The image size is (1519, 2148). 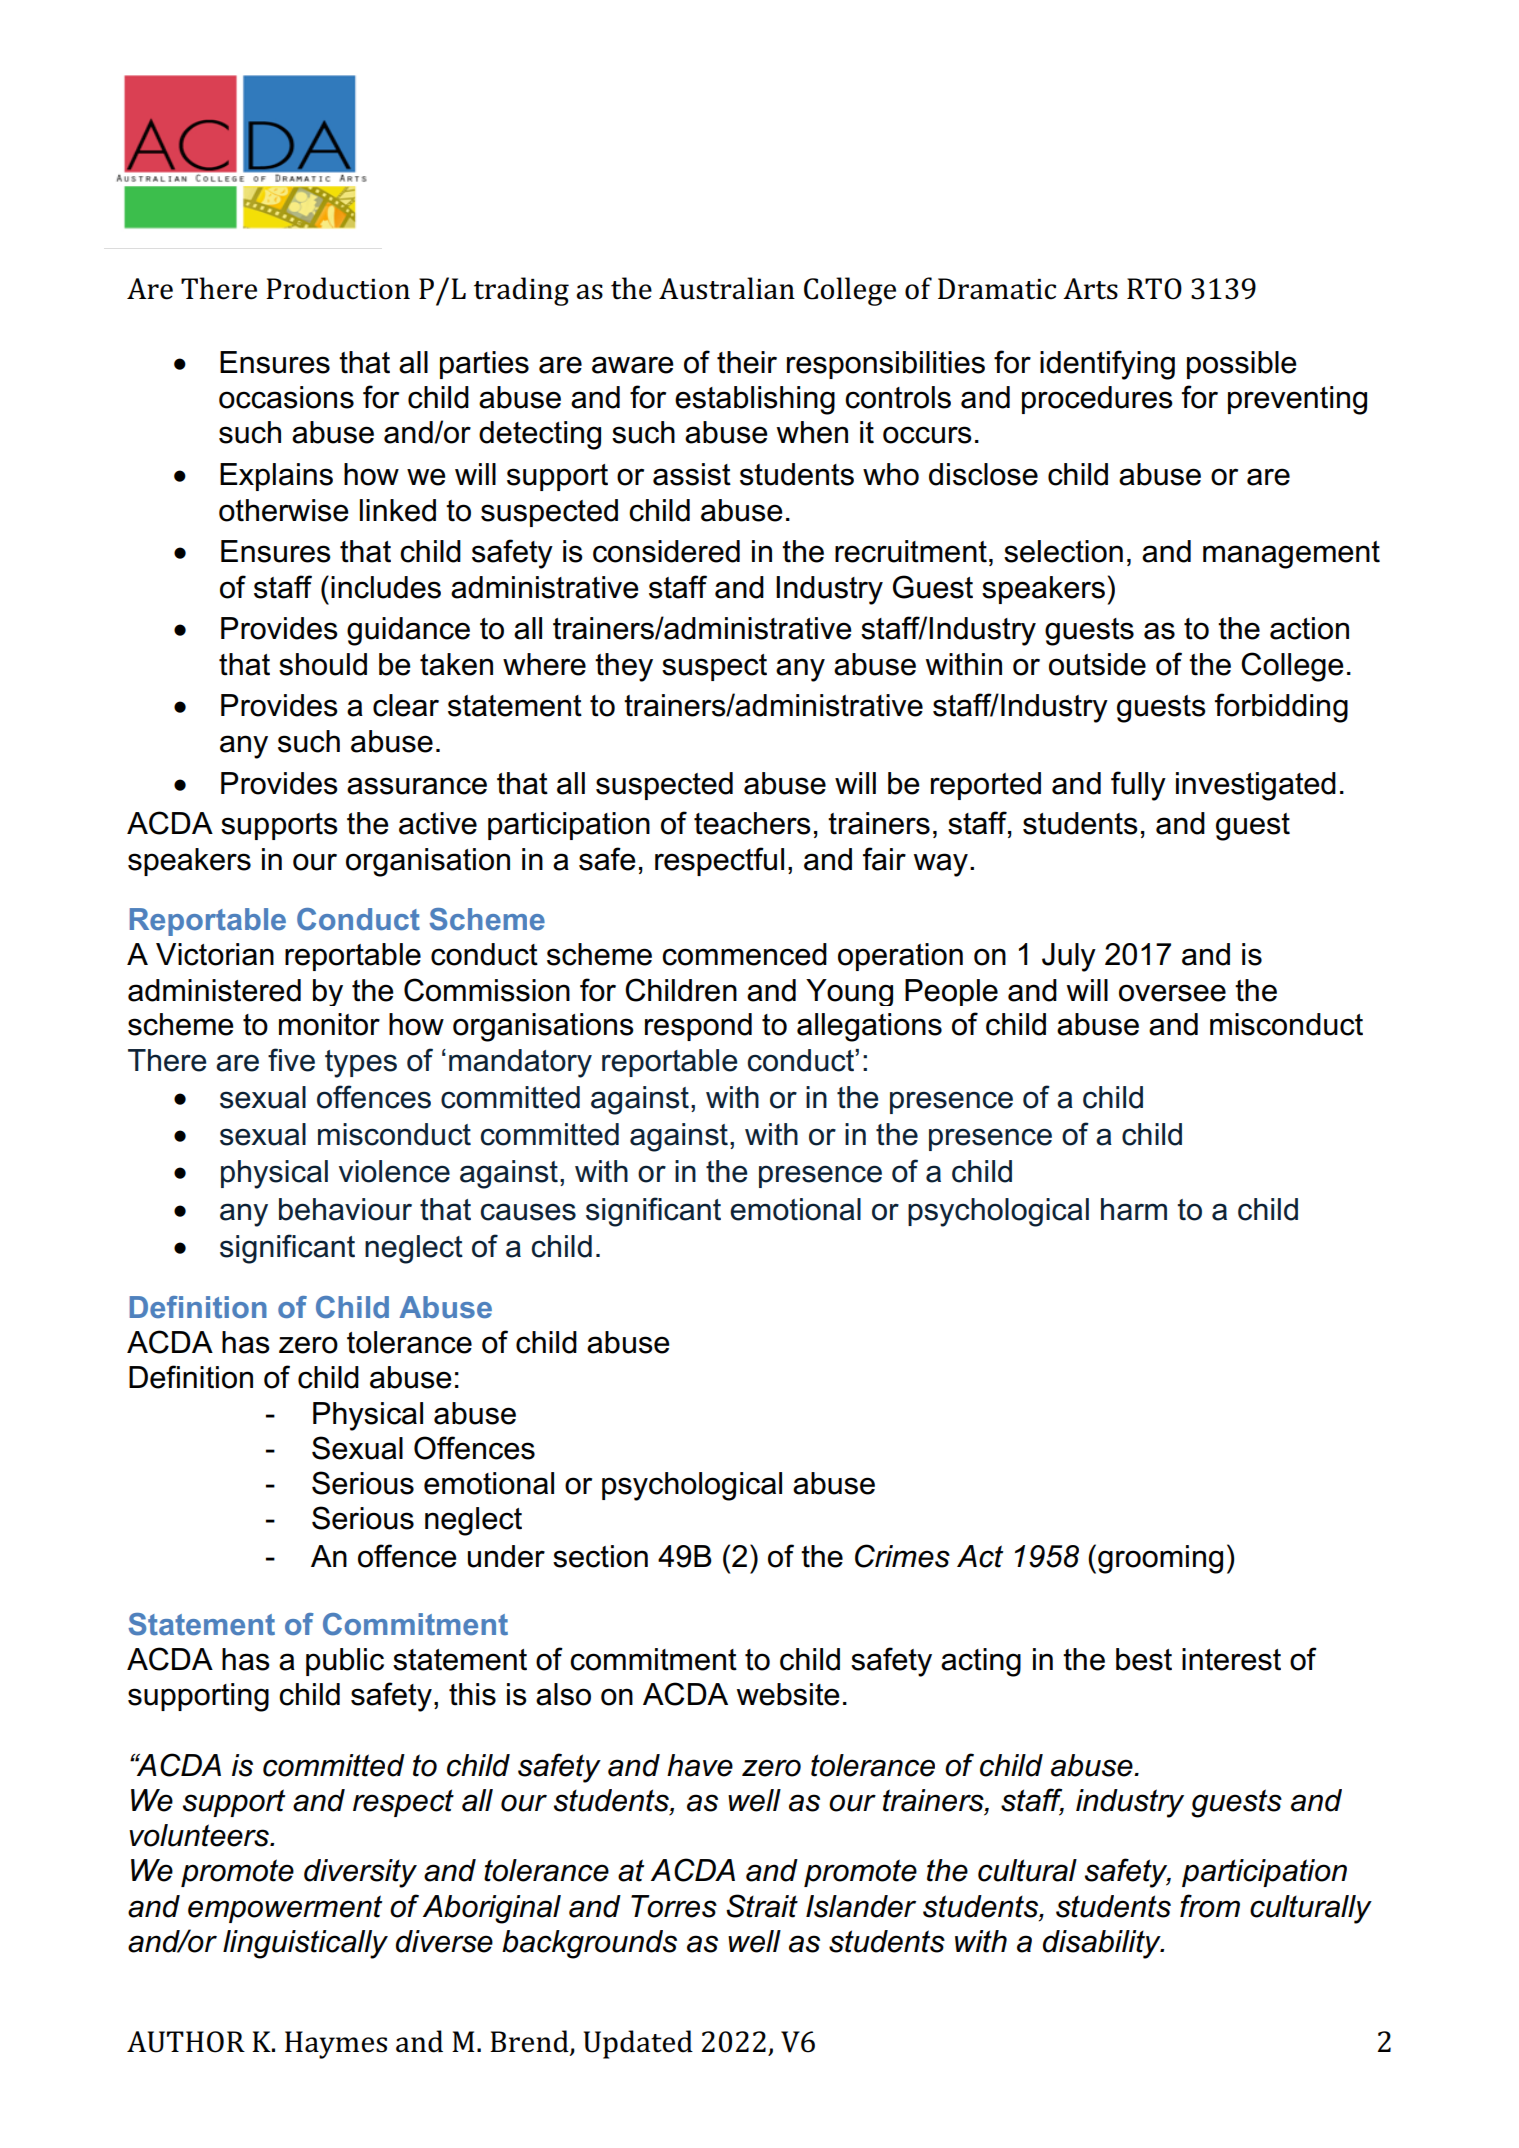 I want to click on grooming, so click(x=1160, y=1559).
